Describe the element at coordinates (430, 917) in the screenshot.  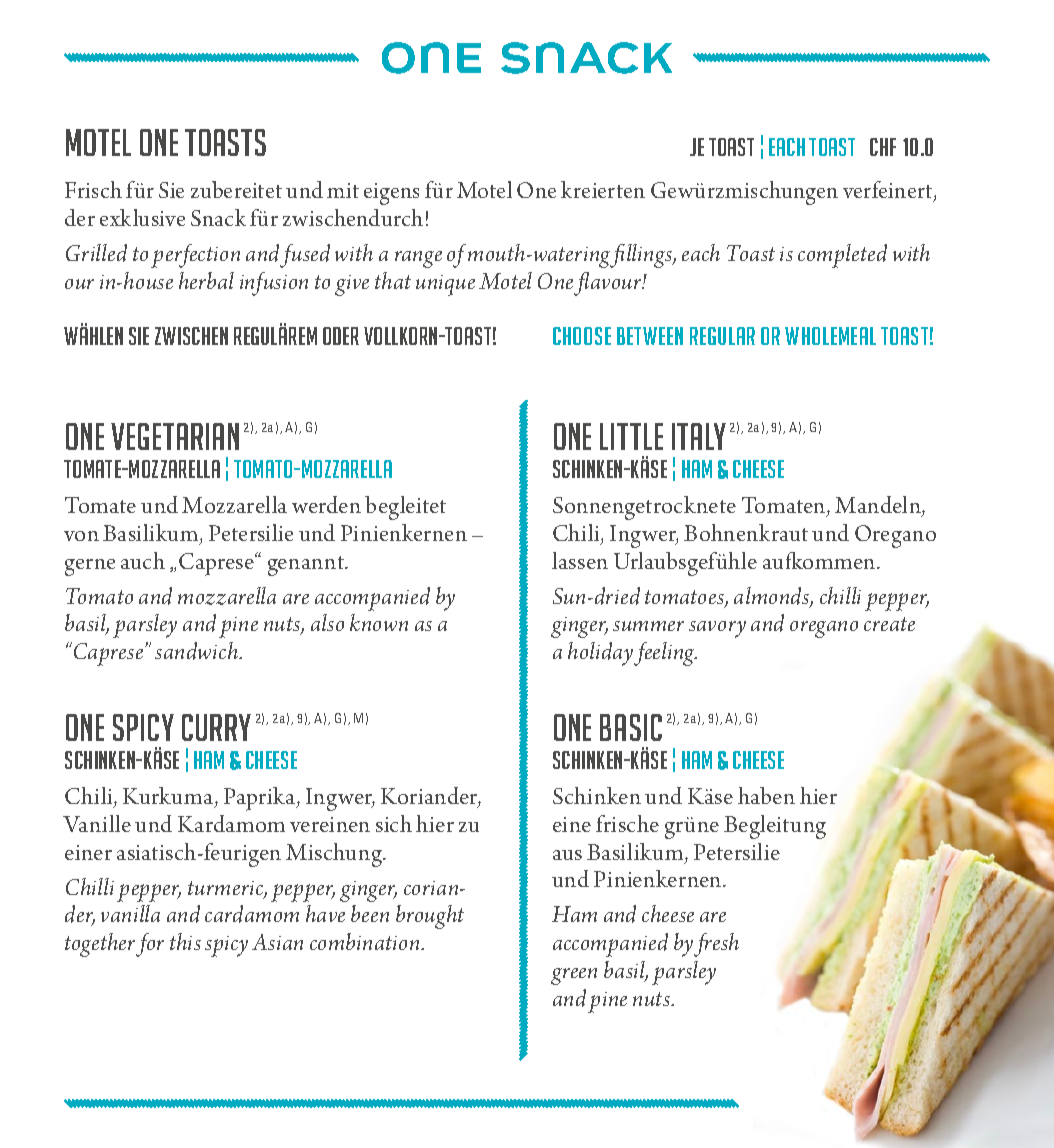
I see `brought` at that location.
